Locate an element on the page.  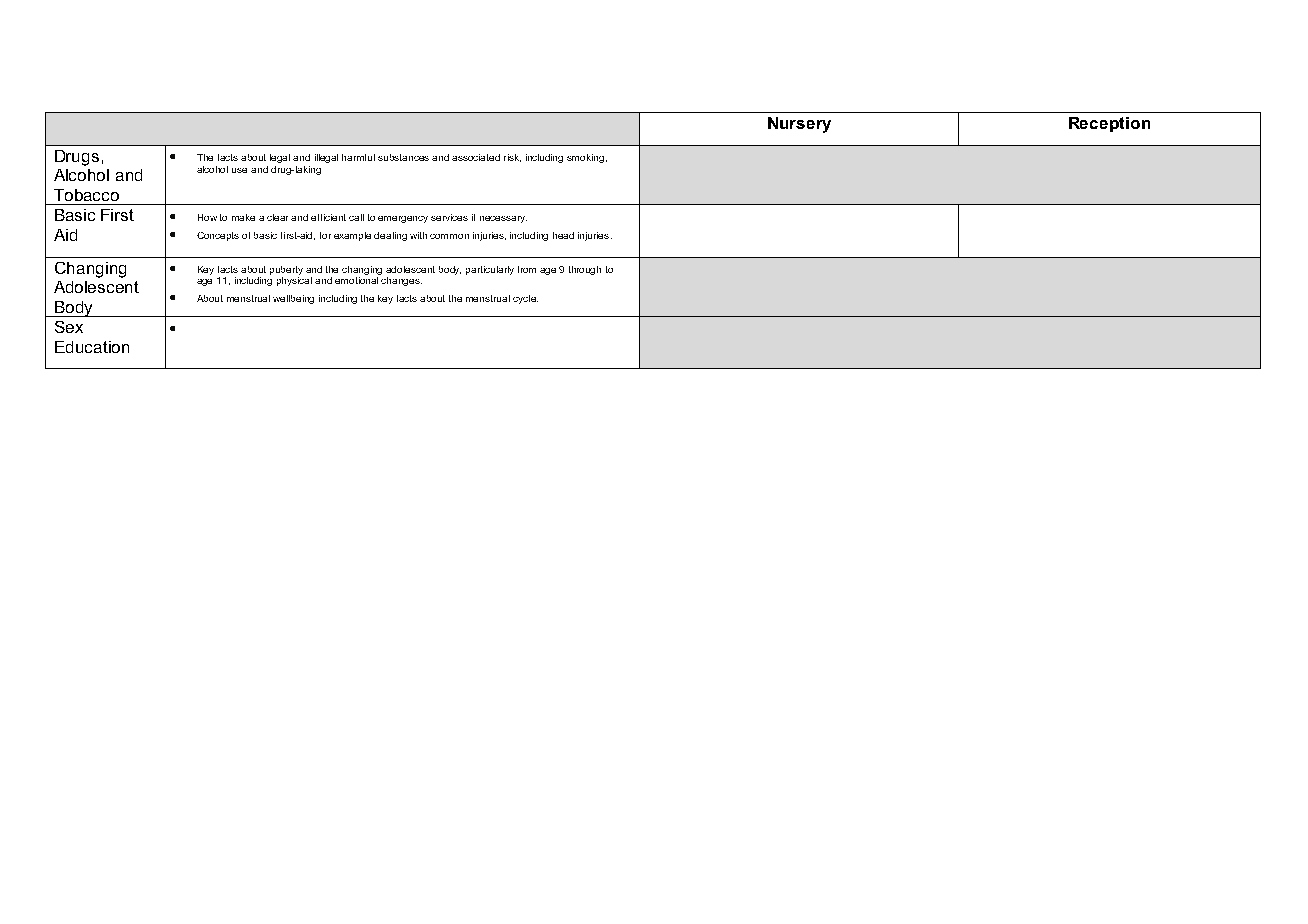
Nursery is located at coordinates (799, 125).
